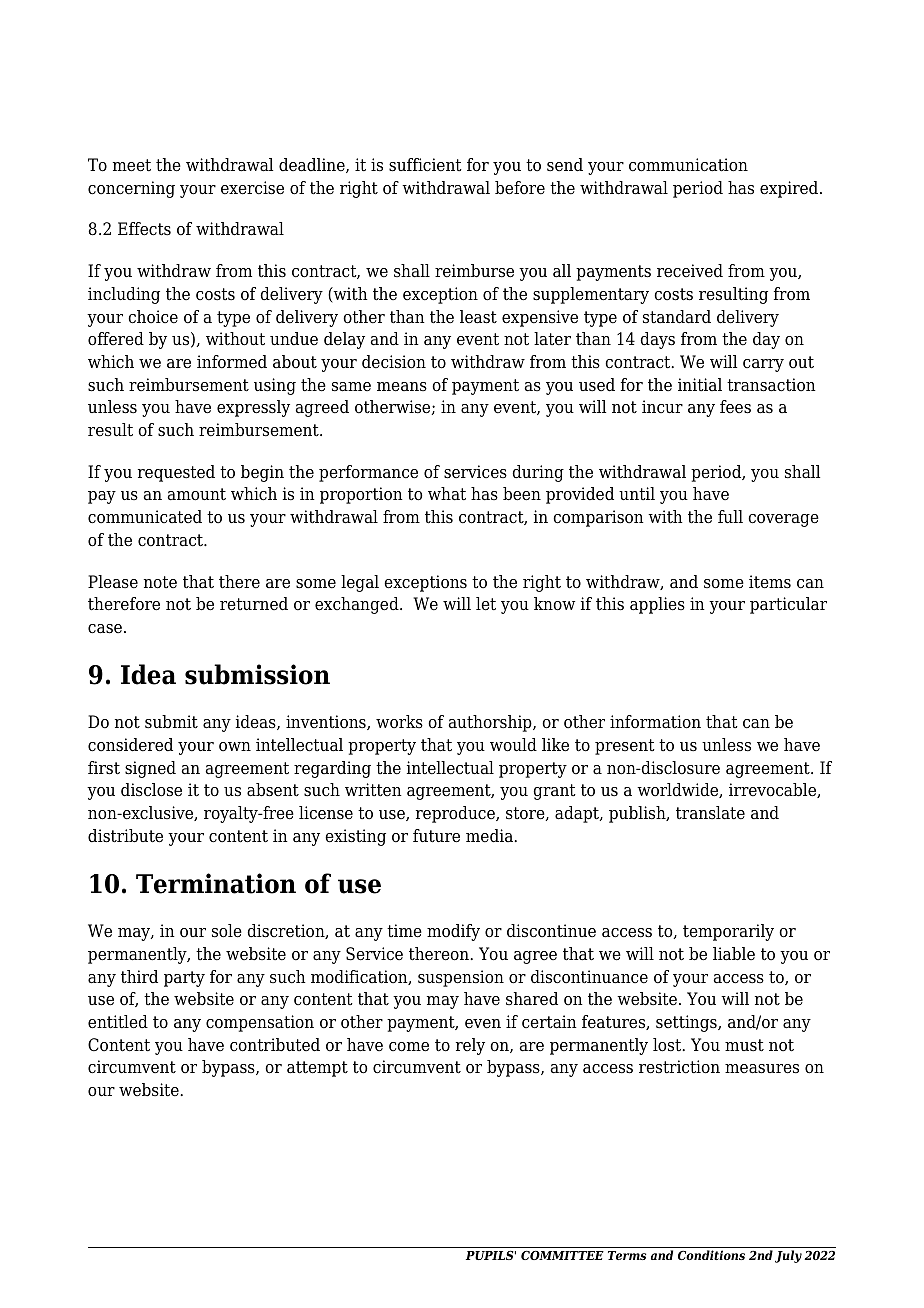  What do you see at coordinates (171, 722) in the image?
I see `submit` at bounding box center [171, 722].
